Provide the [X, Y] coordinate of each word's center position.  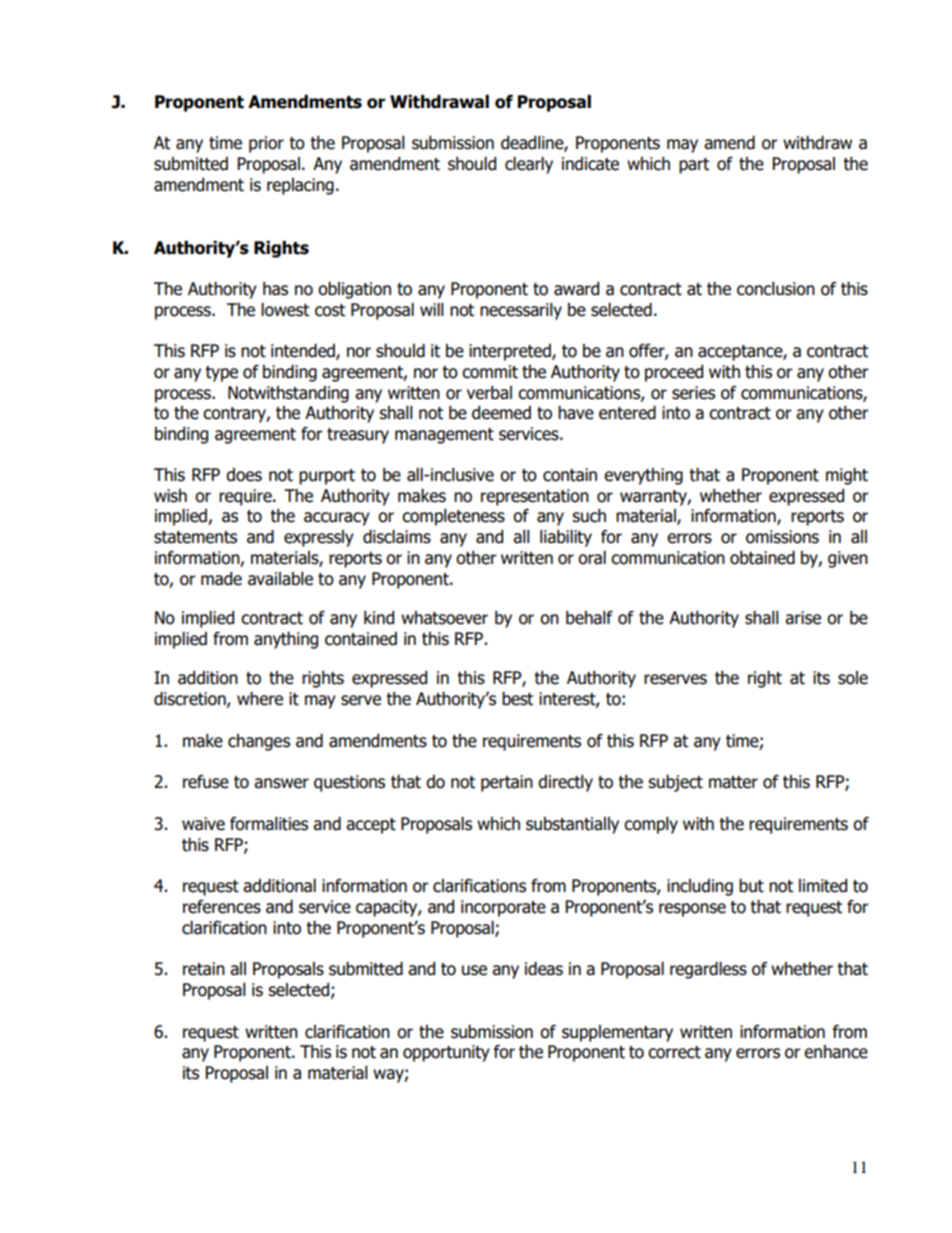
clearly [529, 165]
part [694, 166]
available [280, 579]
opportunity [446, 1053]
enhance [836, 1052]
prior [266, 144]
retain [204, 969]
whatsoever [444, 618]
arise [803, 618]
